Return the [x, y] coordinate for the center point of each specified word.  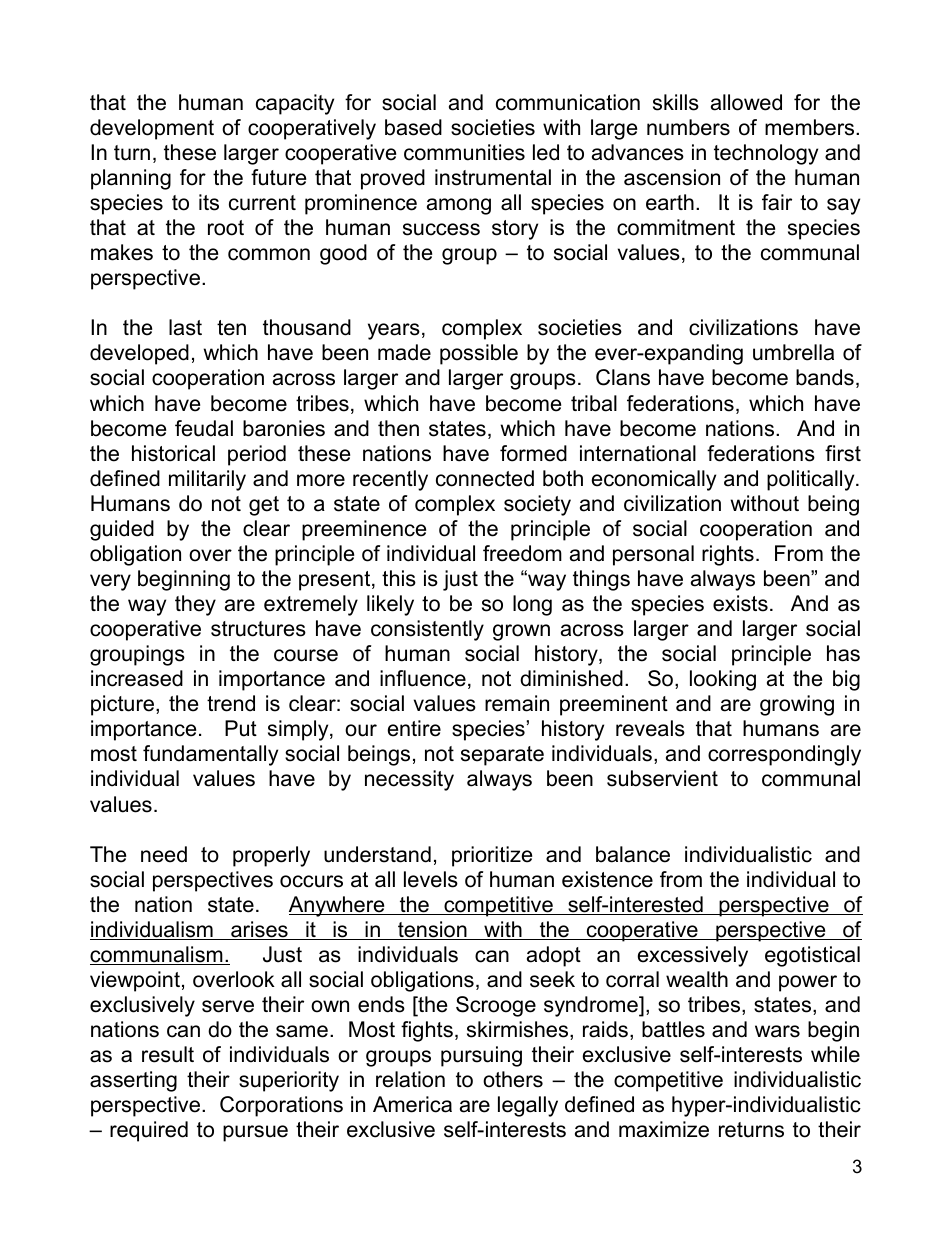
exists [740, 603]
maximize [664, 1129]
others [513, 1079]
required [149, 1131]
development [152, 129]
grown [521, 632]
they [195, 605]
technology [766, 154]
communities [464, 152]
